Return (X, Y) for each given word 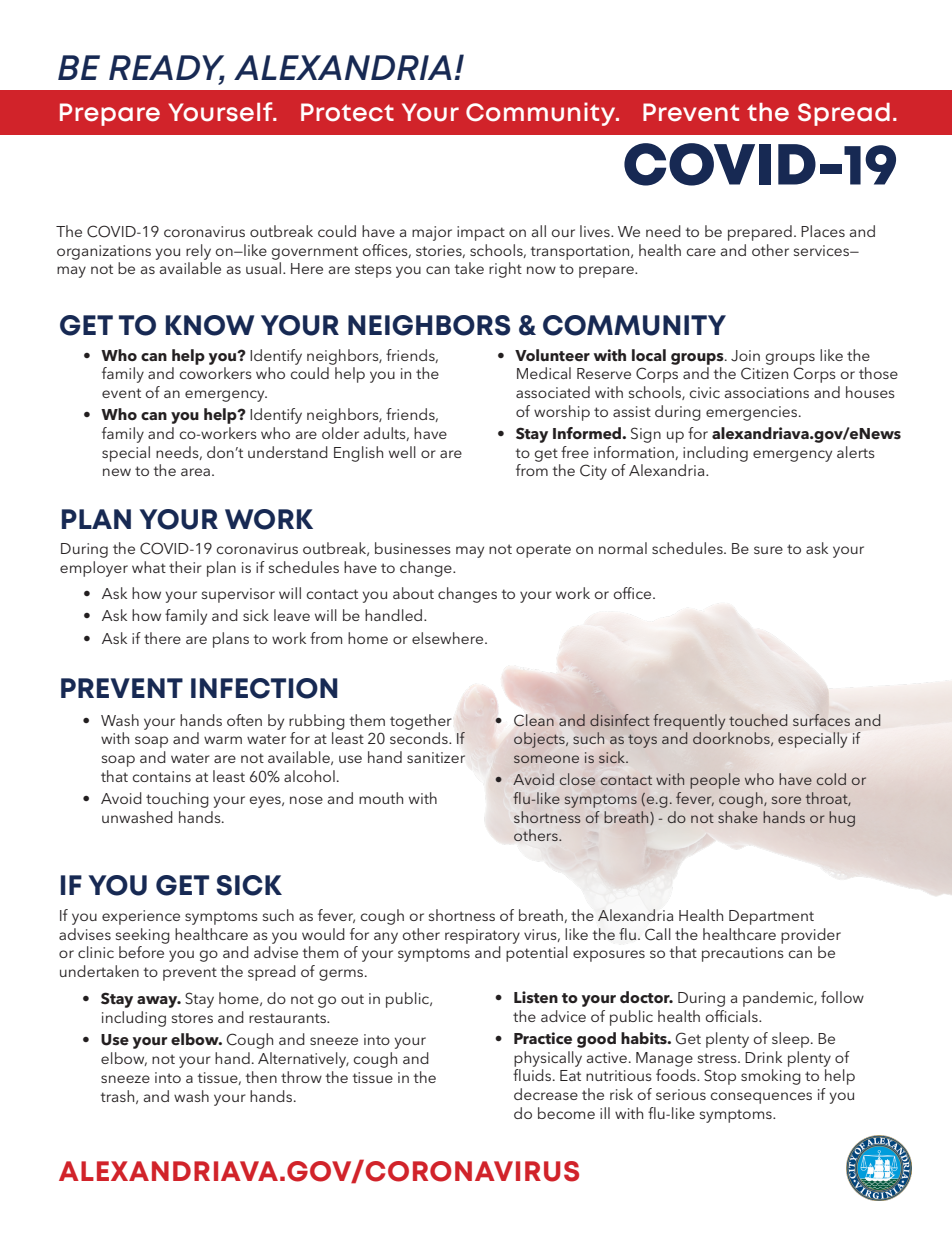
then (261, 1077)
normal (623, 548)
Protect (347, 112)
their (185, 567)
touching (177, 800)
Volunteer (552, 355)
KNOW (210, 325)
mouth (381, 798)
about (413, 593)
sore (786, 800)
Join (745, 356)
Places (823, 231)
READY (167, 69)
